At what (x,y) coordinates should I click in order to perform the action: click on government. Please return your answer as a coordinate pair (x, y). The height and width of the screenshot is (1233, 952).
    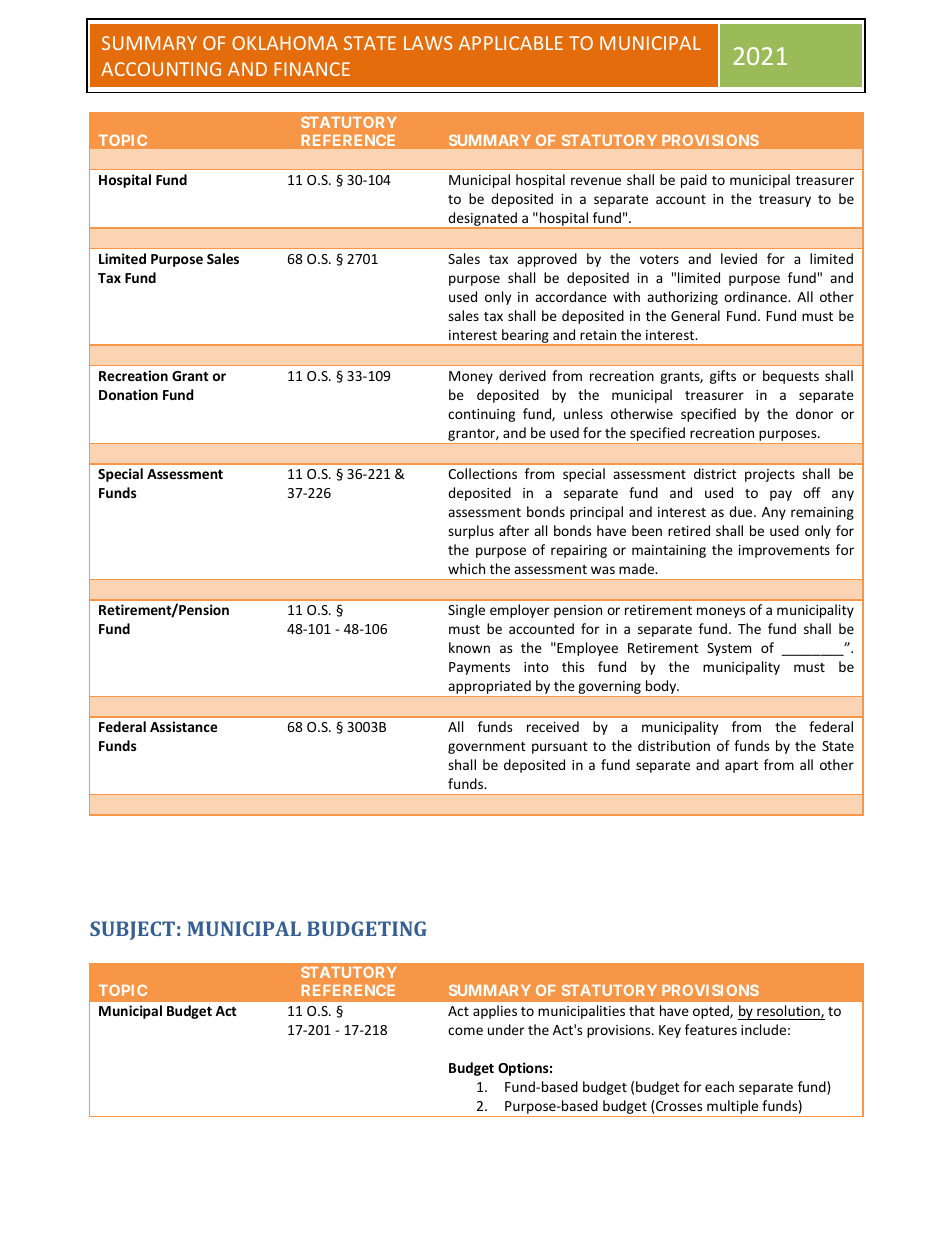
    Looking at the image, I should click on (487, 748).
